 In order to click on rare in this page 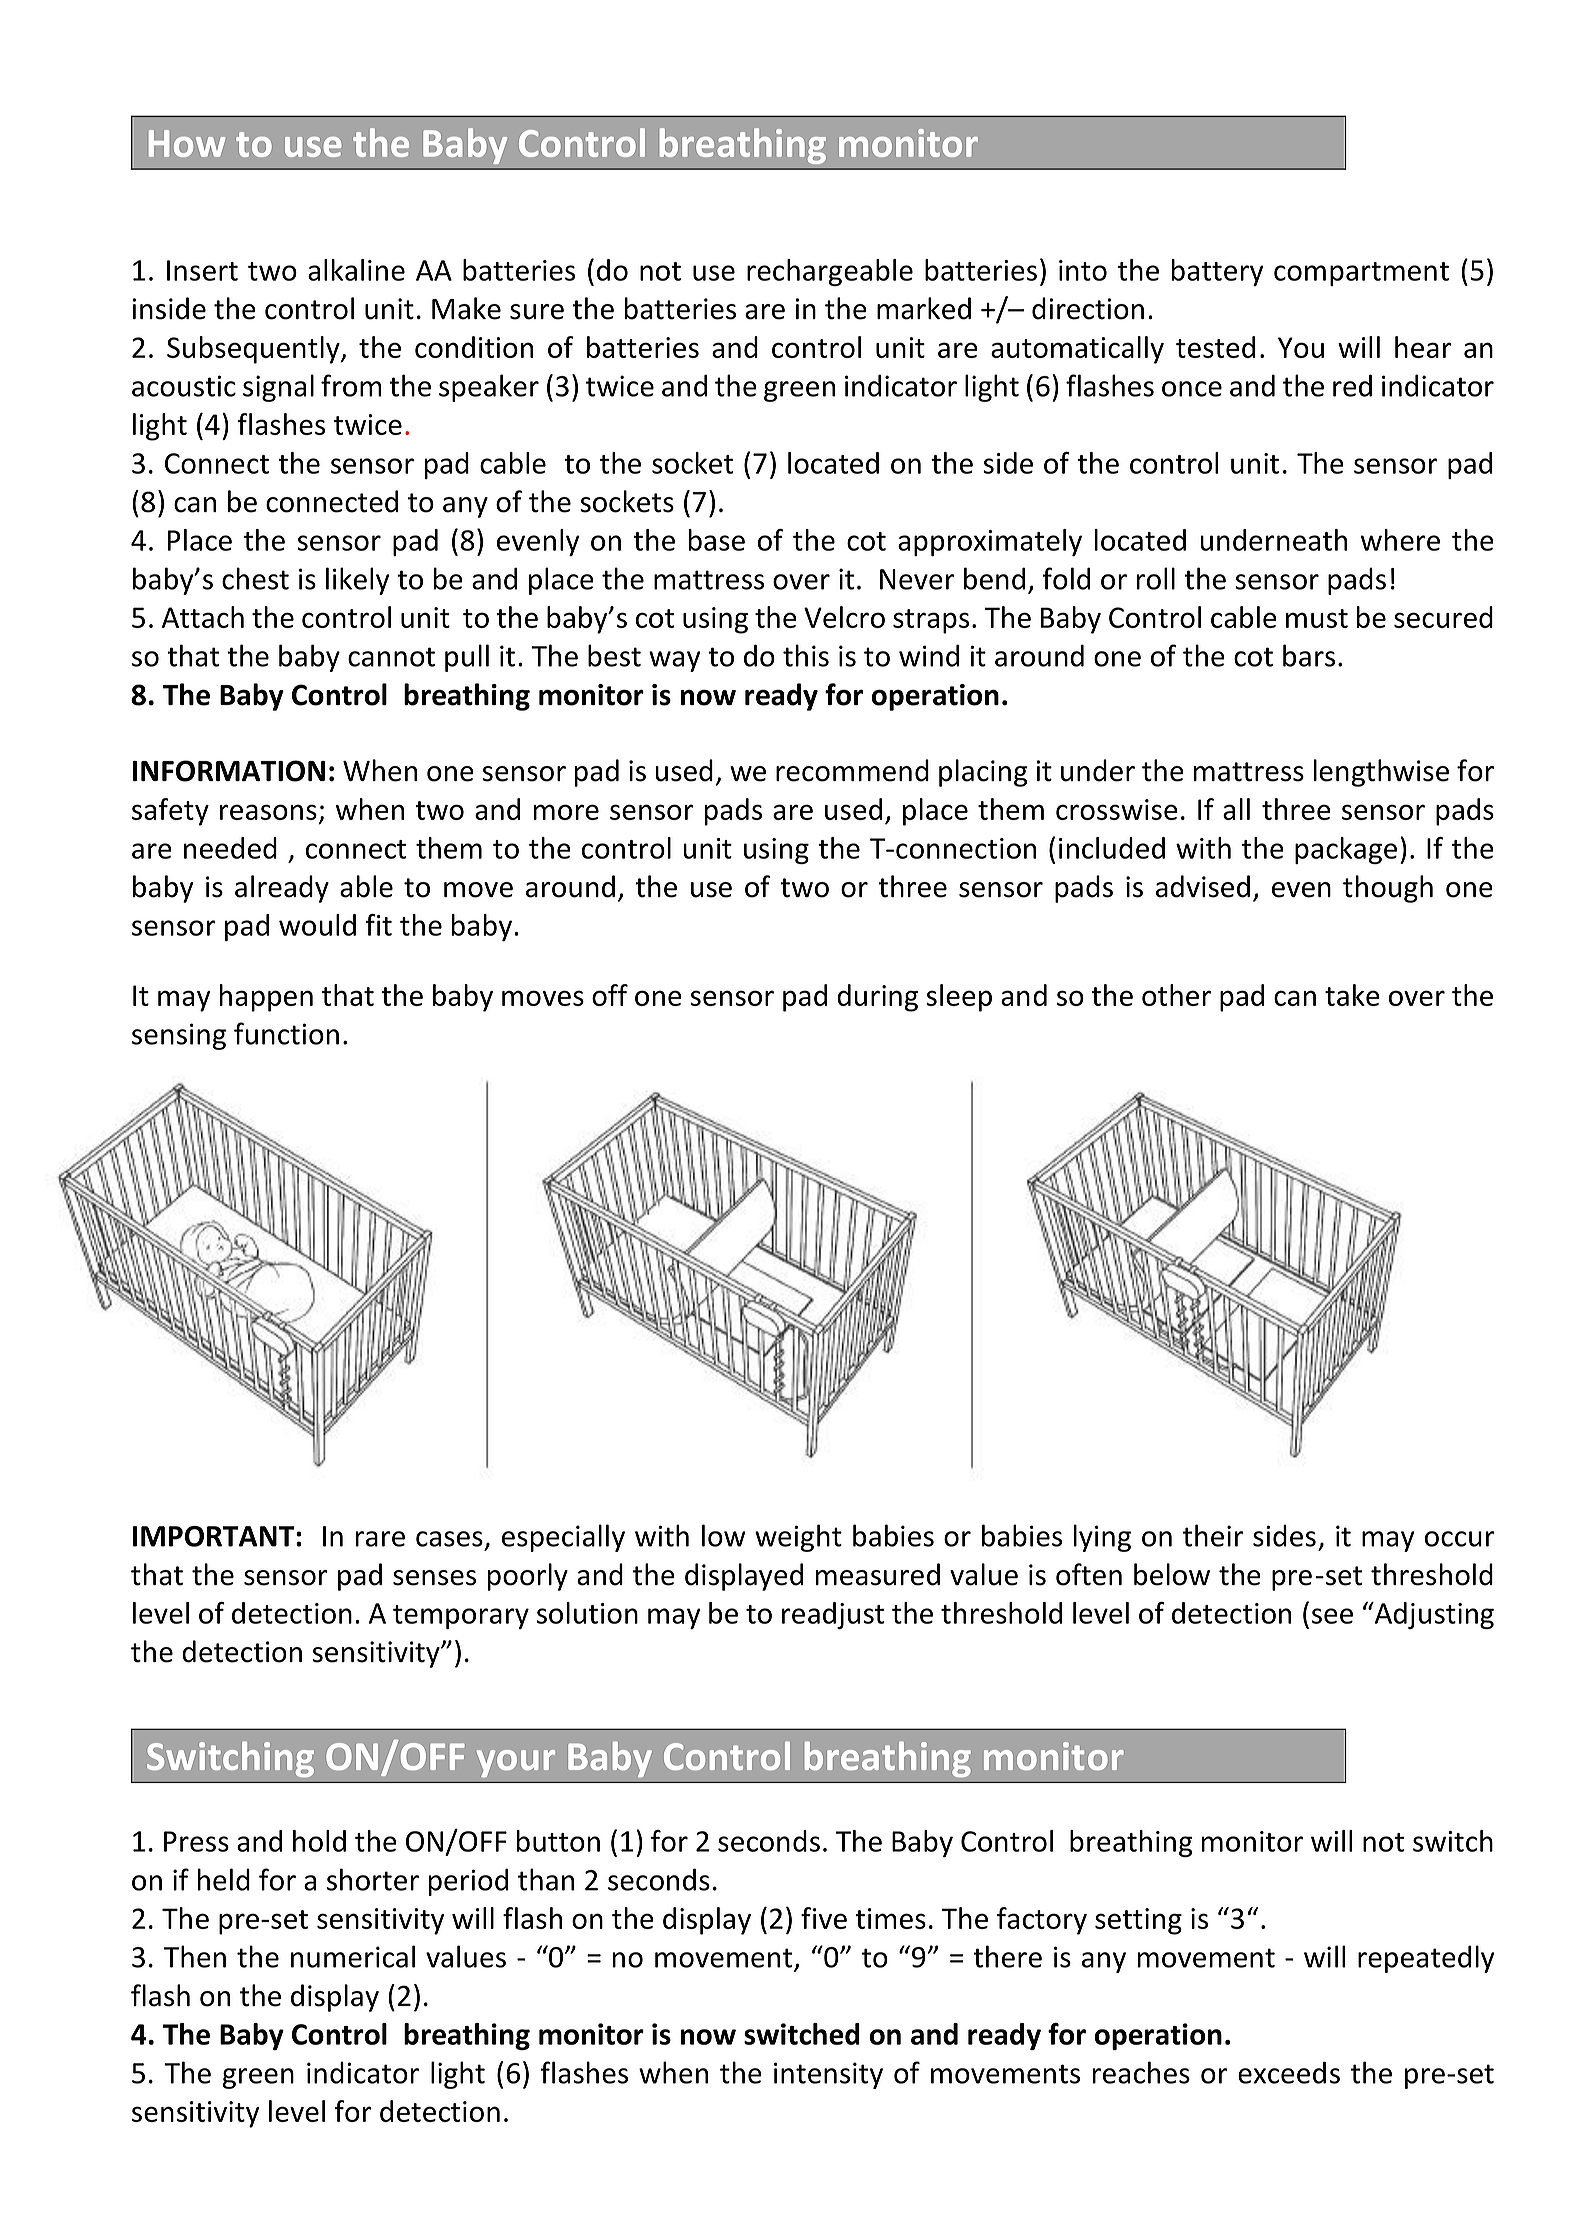, I will do `click(380, 1539)`.
